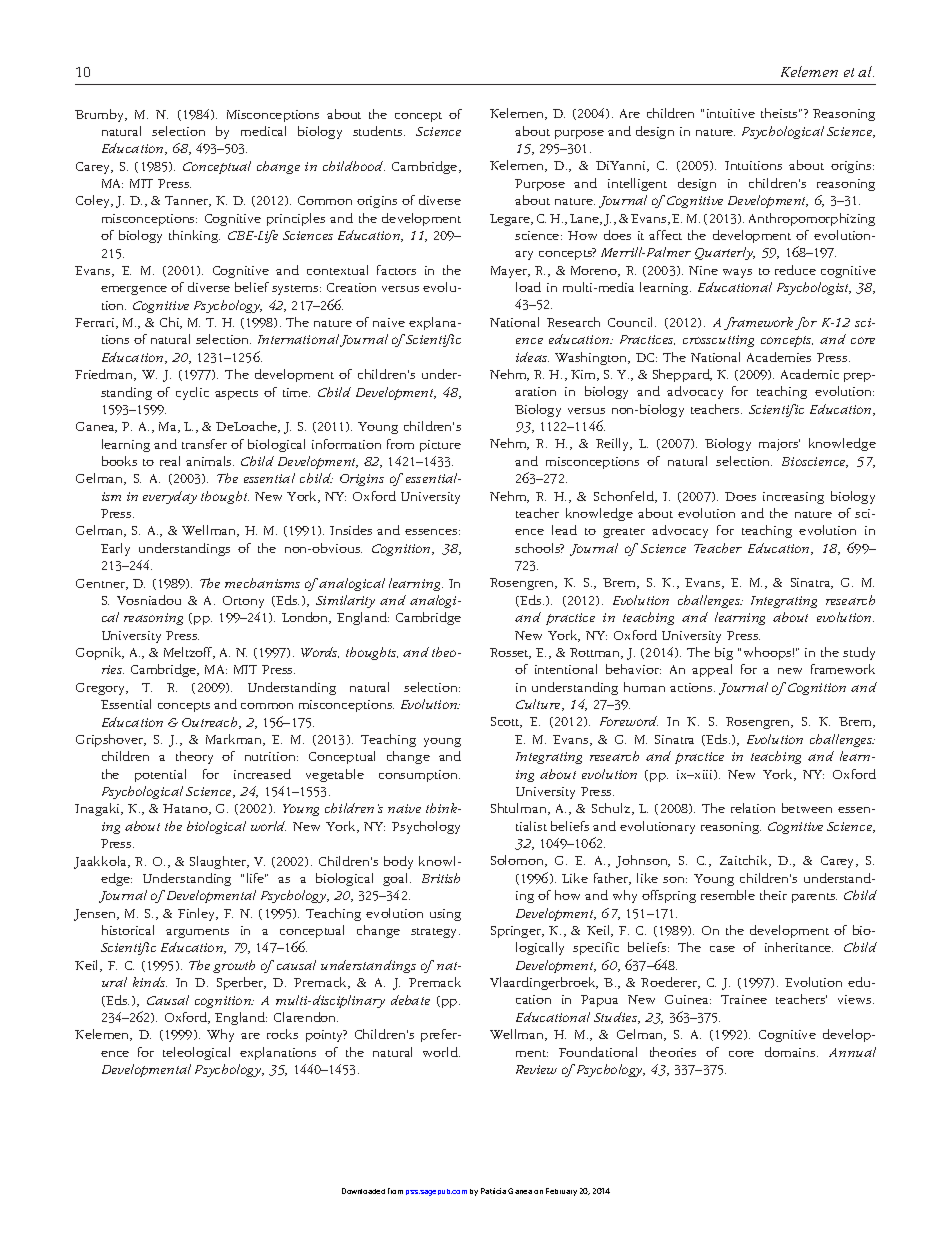 The width and height of the page is (952, 1237). What do you see at coordinates (493, 1191) in the page?
I see `Patricia` at bounding box center [493, 1191].
